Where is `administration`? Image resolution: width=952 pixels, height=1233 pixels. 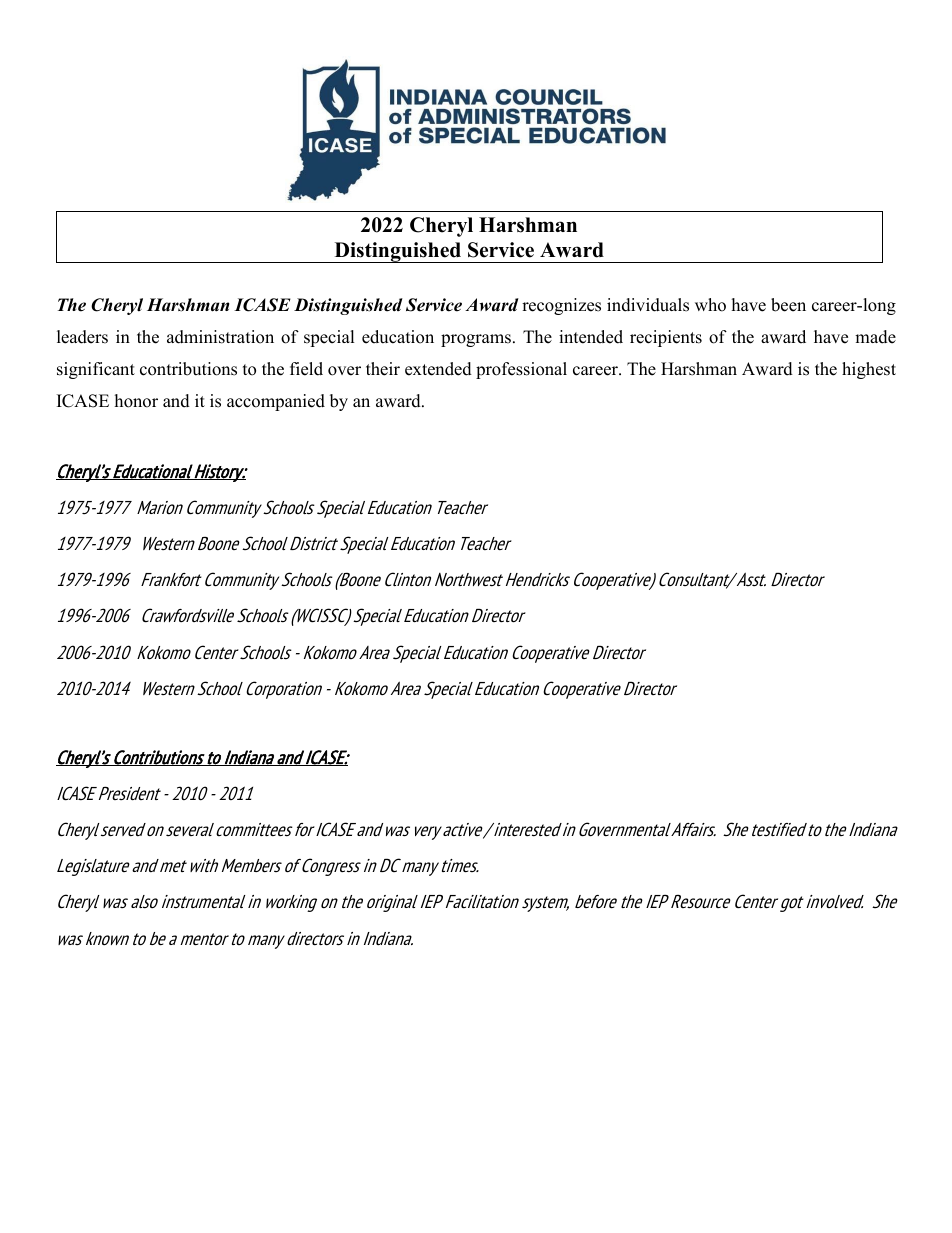 administration is located at coordinates (220, 337).
